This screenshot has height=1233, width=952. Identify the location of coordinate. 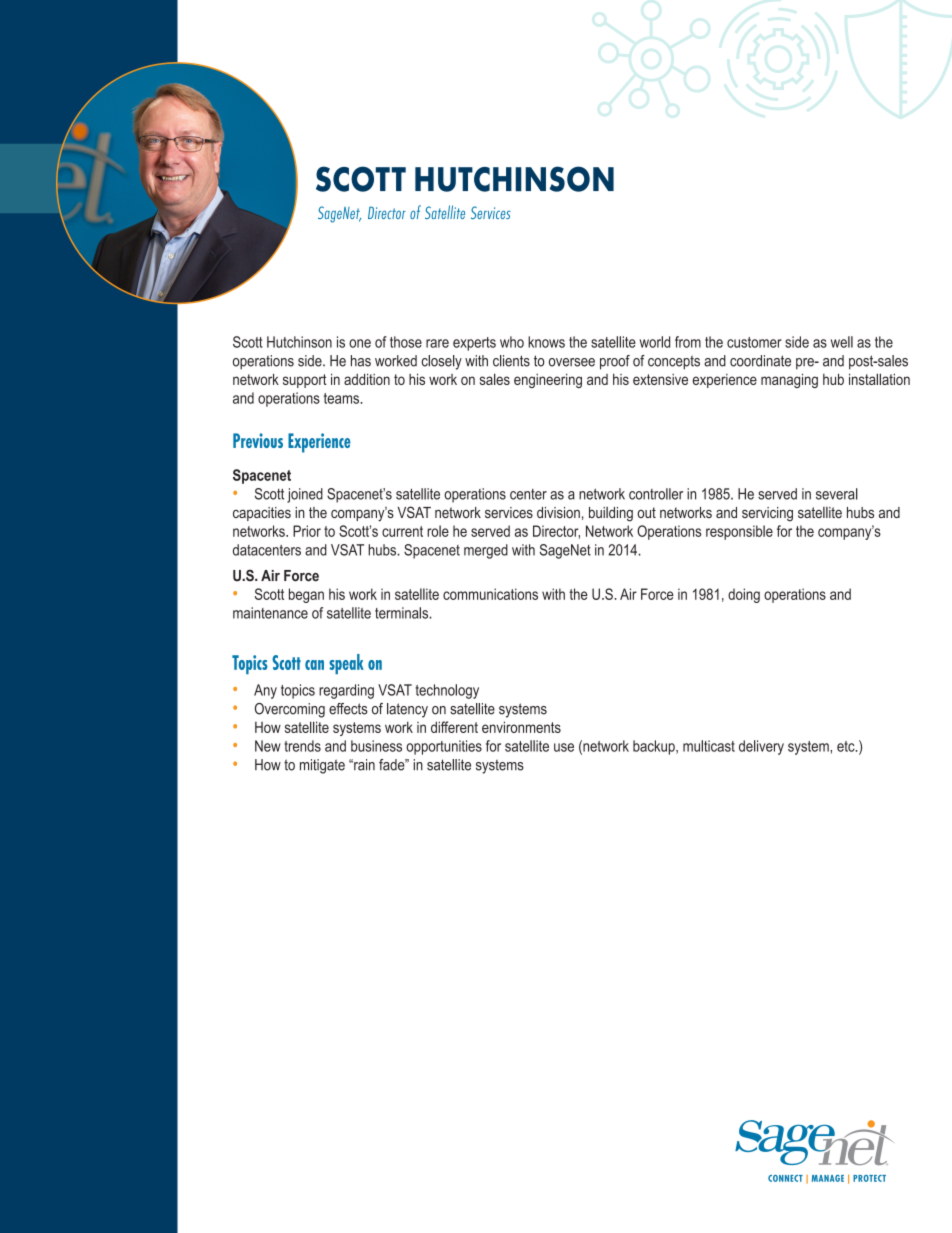
(760, 361).
